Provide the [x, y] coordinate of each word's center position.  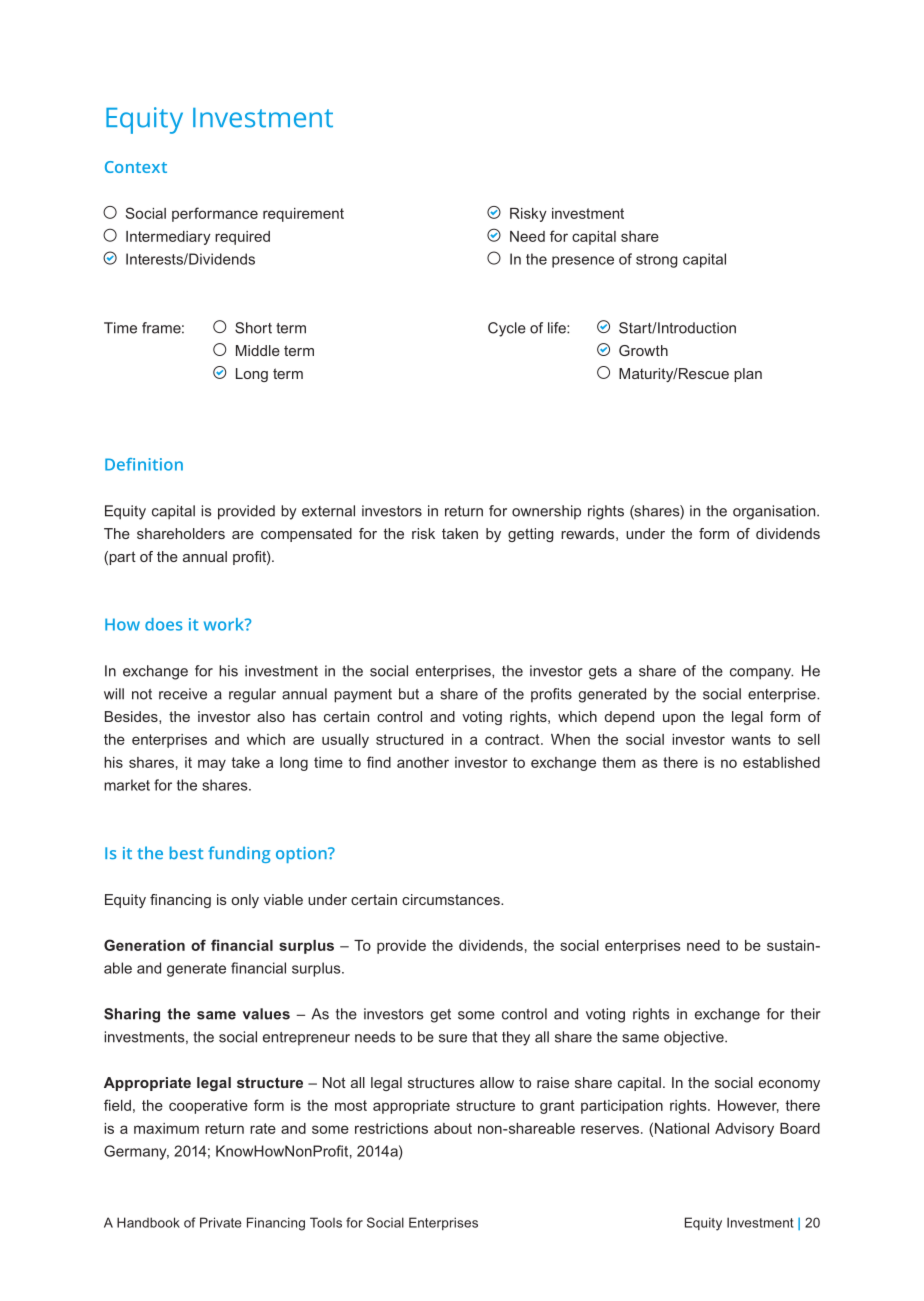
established [781, 762]
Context [136, 167]
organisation [775, 512]
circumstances [452, 899]
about [453, 1128]
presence [583, 262]
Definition [144, 464]
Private [221, 1222]
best [187, 852]
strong [656, 261]
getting [530, 535]
